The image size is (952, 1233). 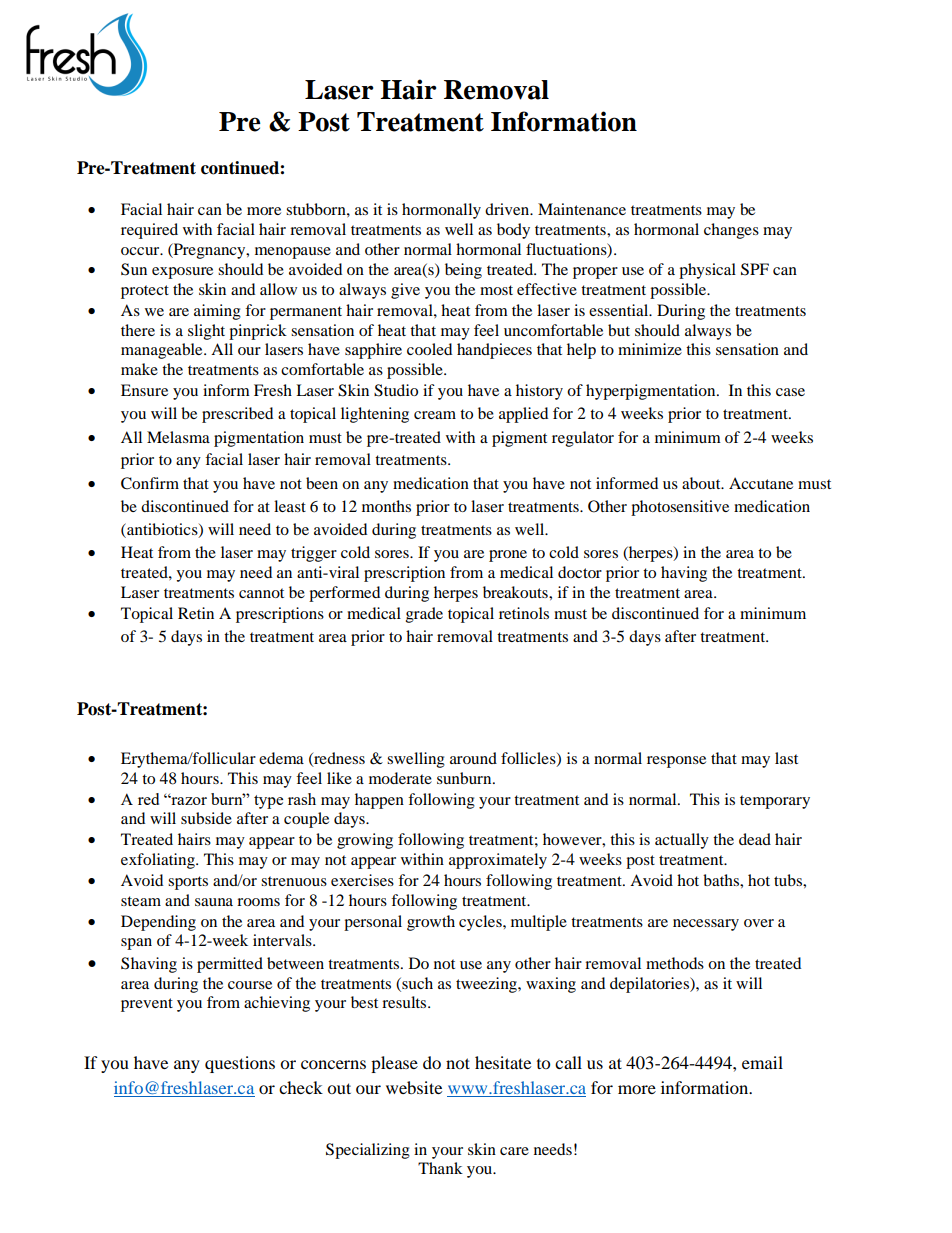 I want to click on approximately, so click(x=498, y=861).
